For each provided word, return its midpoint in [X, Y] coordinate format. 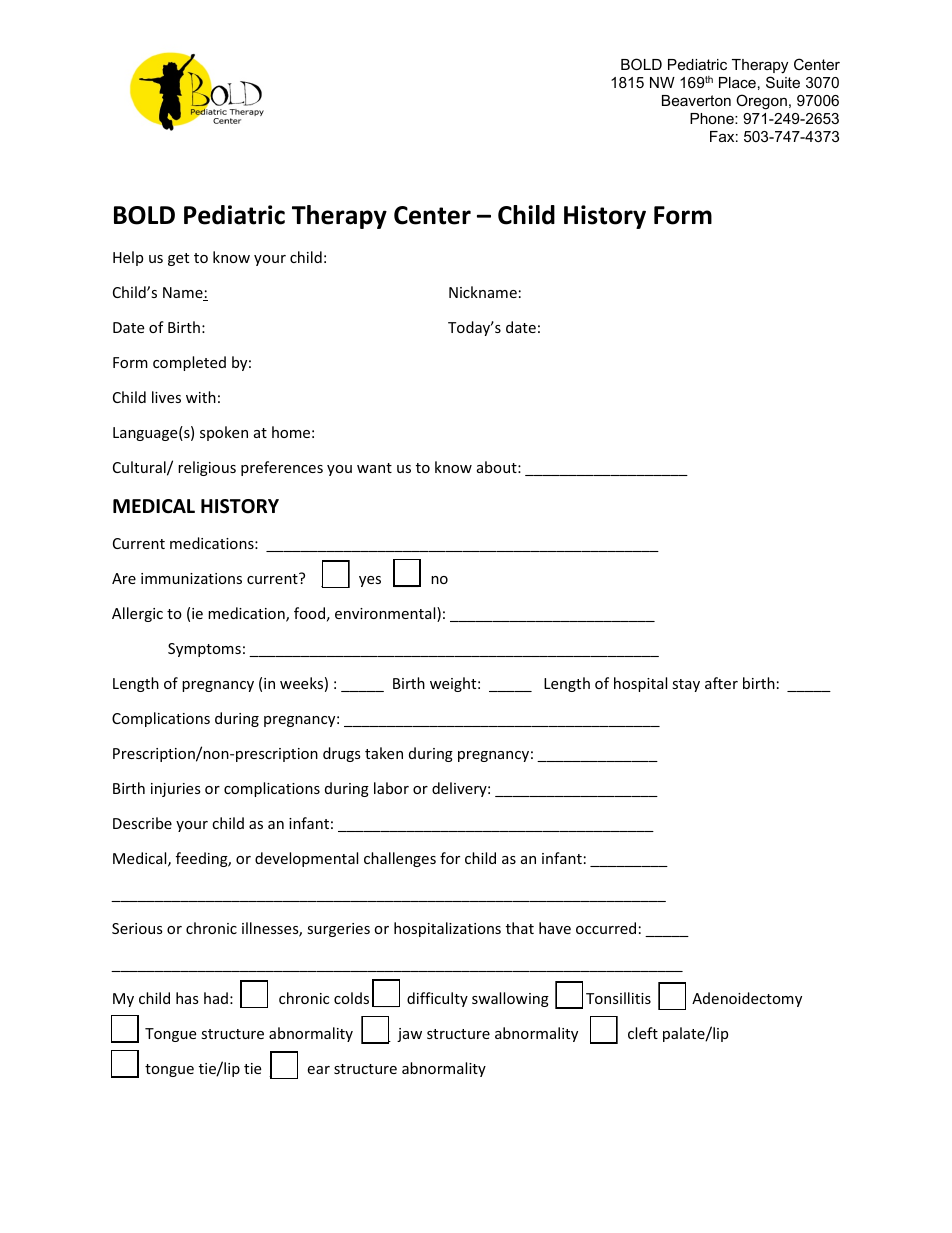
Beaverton [696, 100]
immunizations [191, 578]
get [178, 259]
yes [370, 581]
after [721, 683]
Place [737, 82]
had [216, 998]
